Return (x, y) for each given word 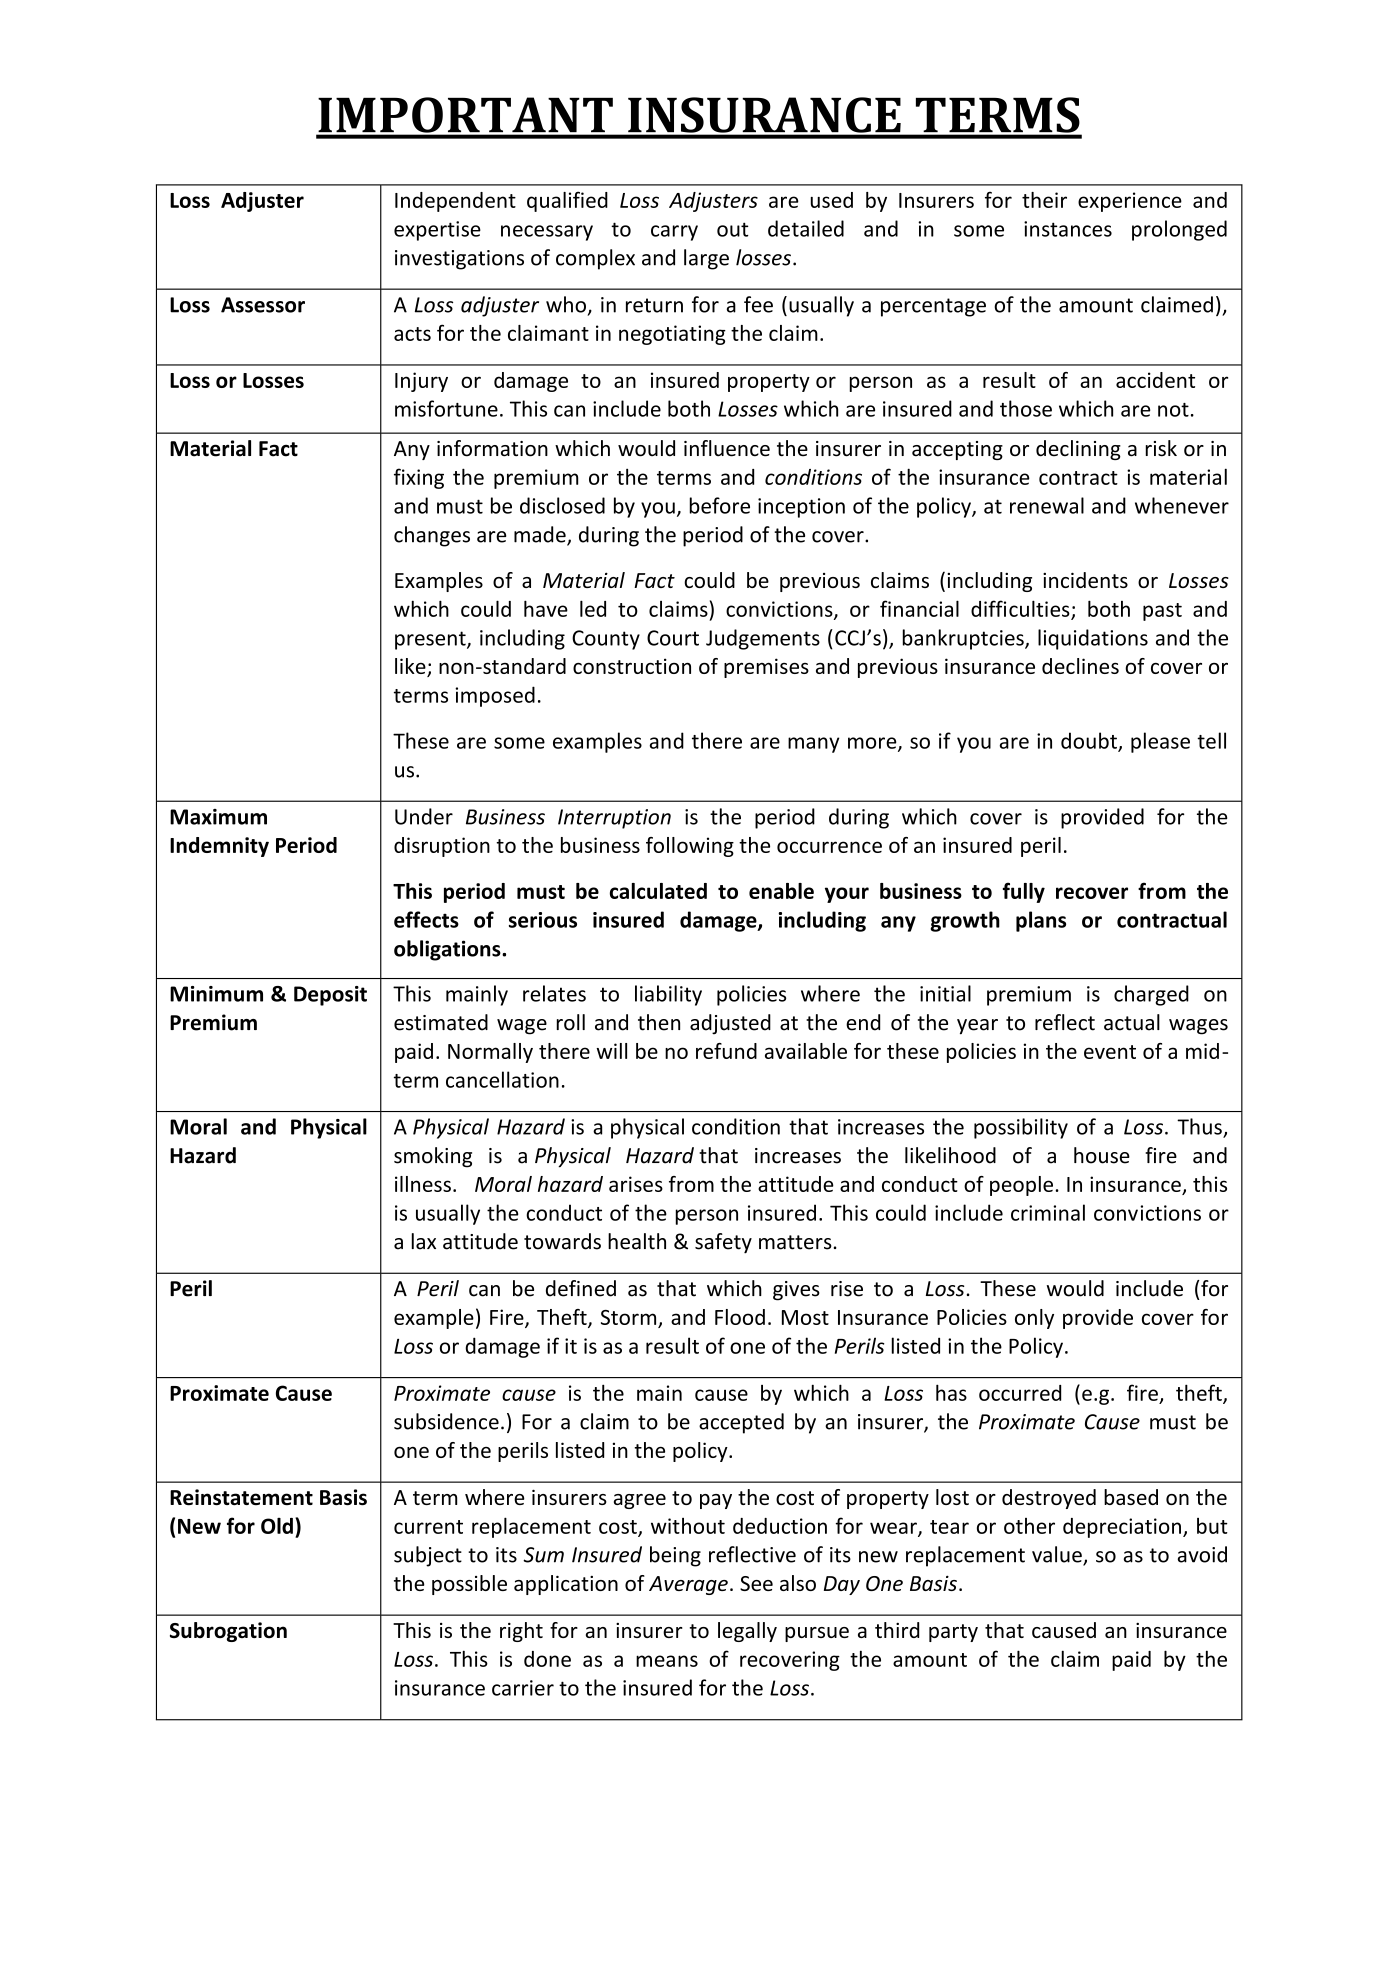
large (706, 259)
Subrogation (228, 1632)
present (431, 640)
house (1102, 1155)
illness (423, 1184)
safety (723, 1243)
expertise (437, 231)
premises (766, 668)
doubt (1090, 741)
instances (1068, 229)
